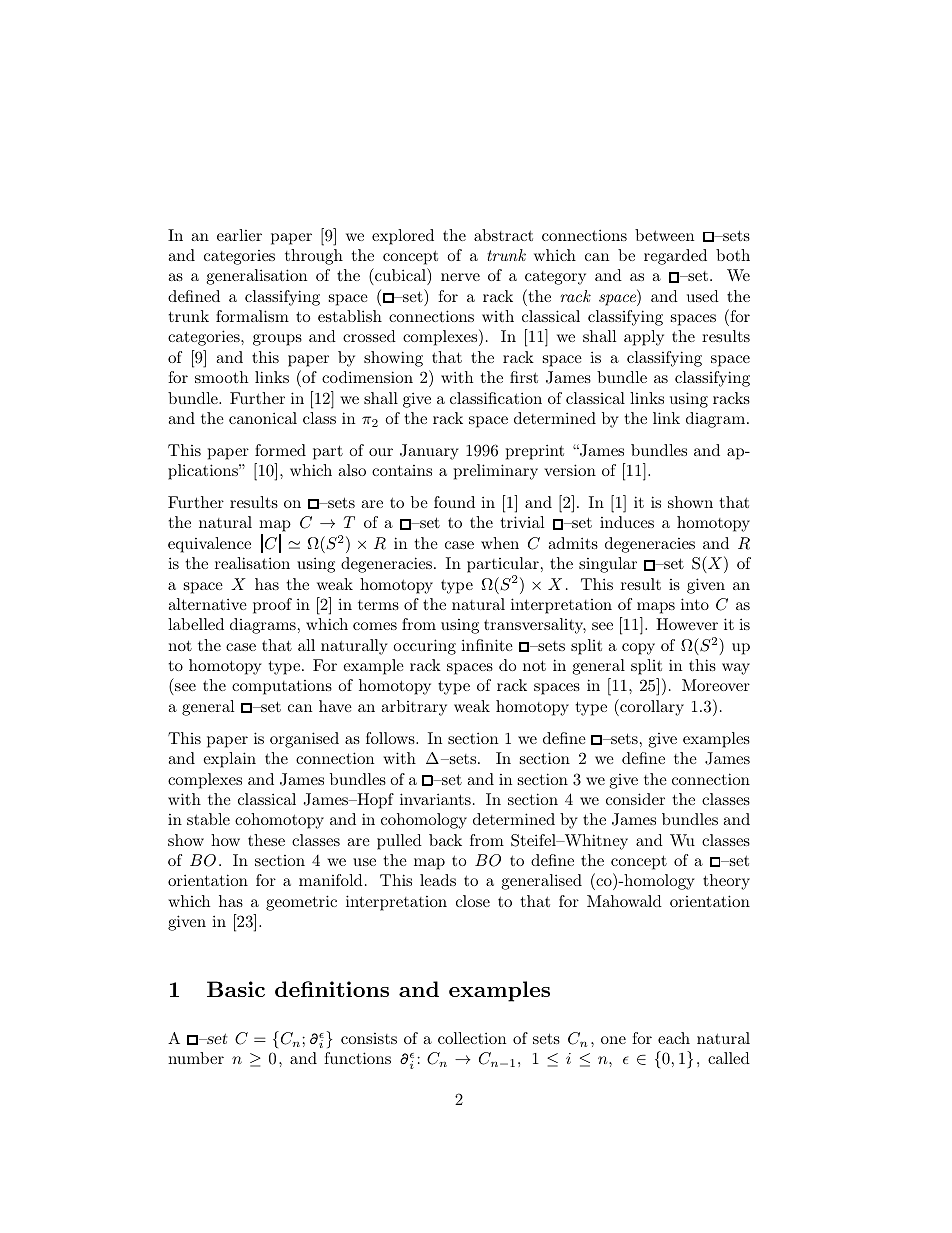  What do you see at coordinates (651, 707) in the screenshot?
I see `corollary` at bounding box center [651, 707].
